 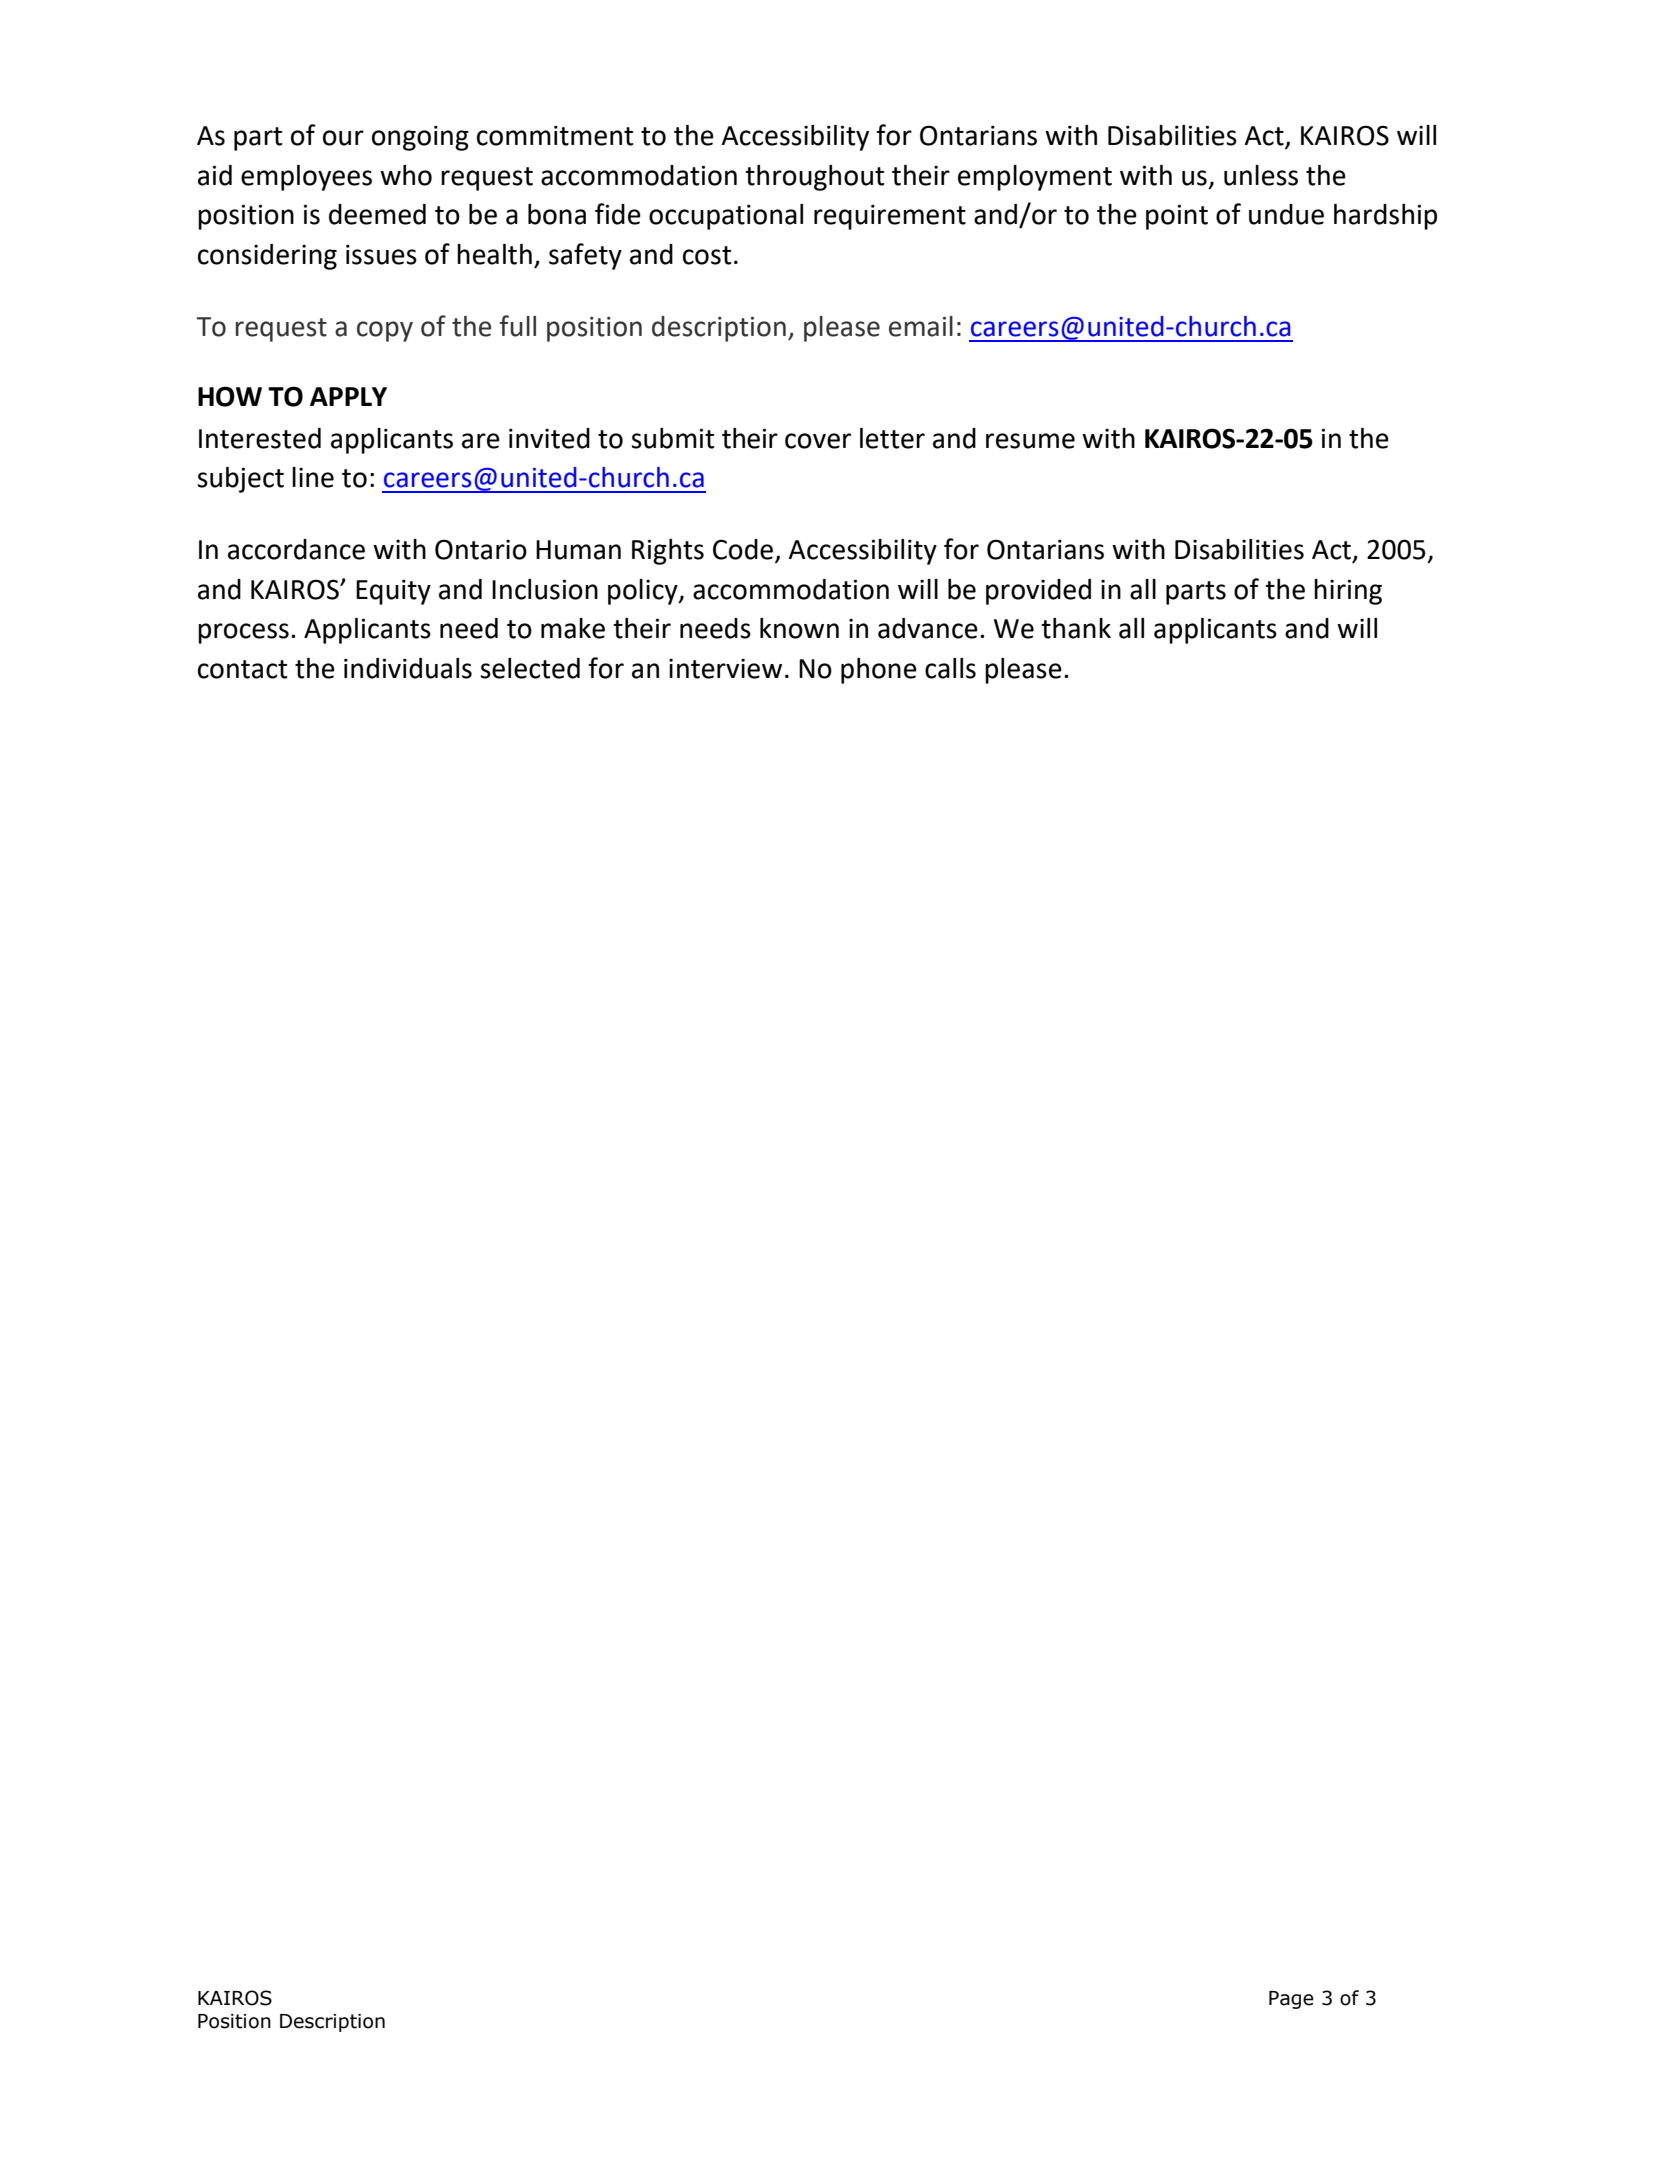 What do you see at coordinates (1261, 175) in the screenshot?
I see `unless` at bounding box center [1261, 175].
